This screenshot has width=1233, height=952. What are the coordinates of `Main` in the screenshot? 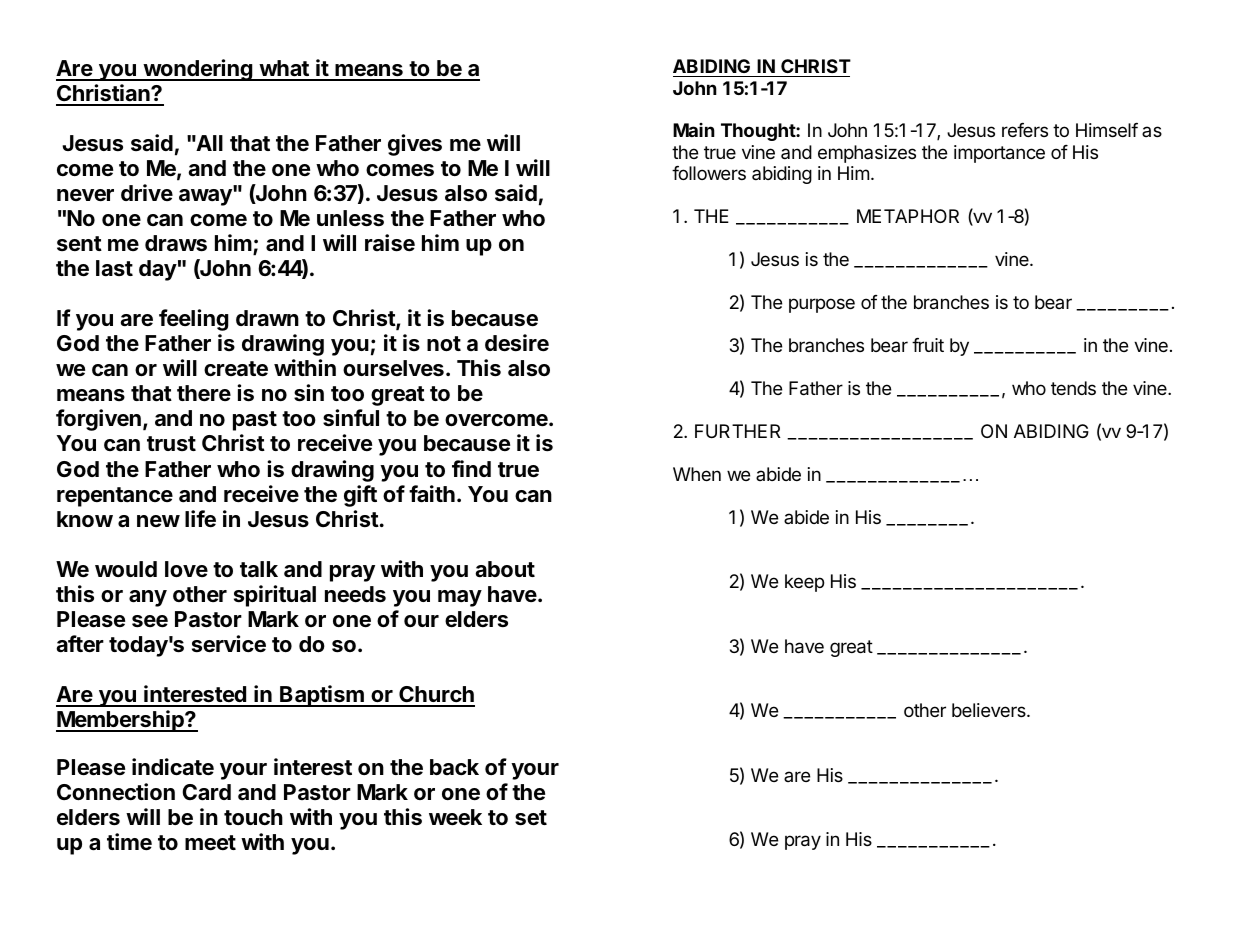 It's located at (694, 130).
